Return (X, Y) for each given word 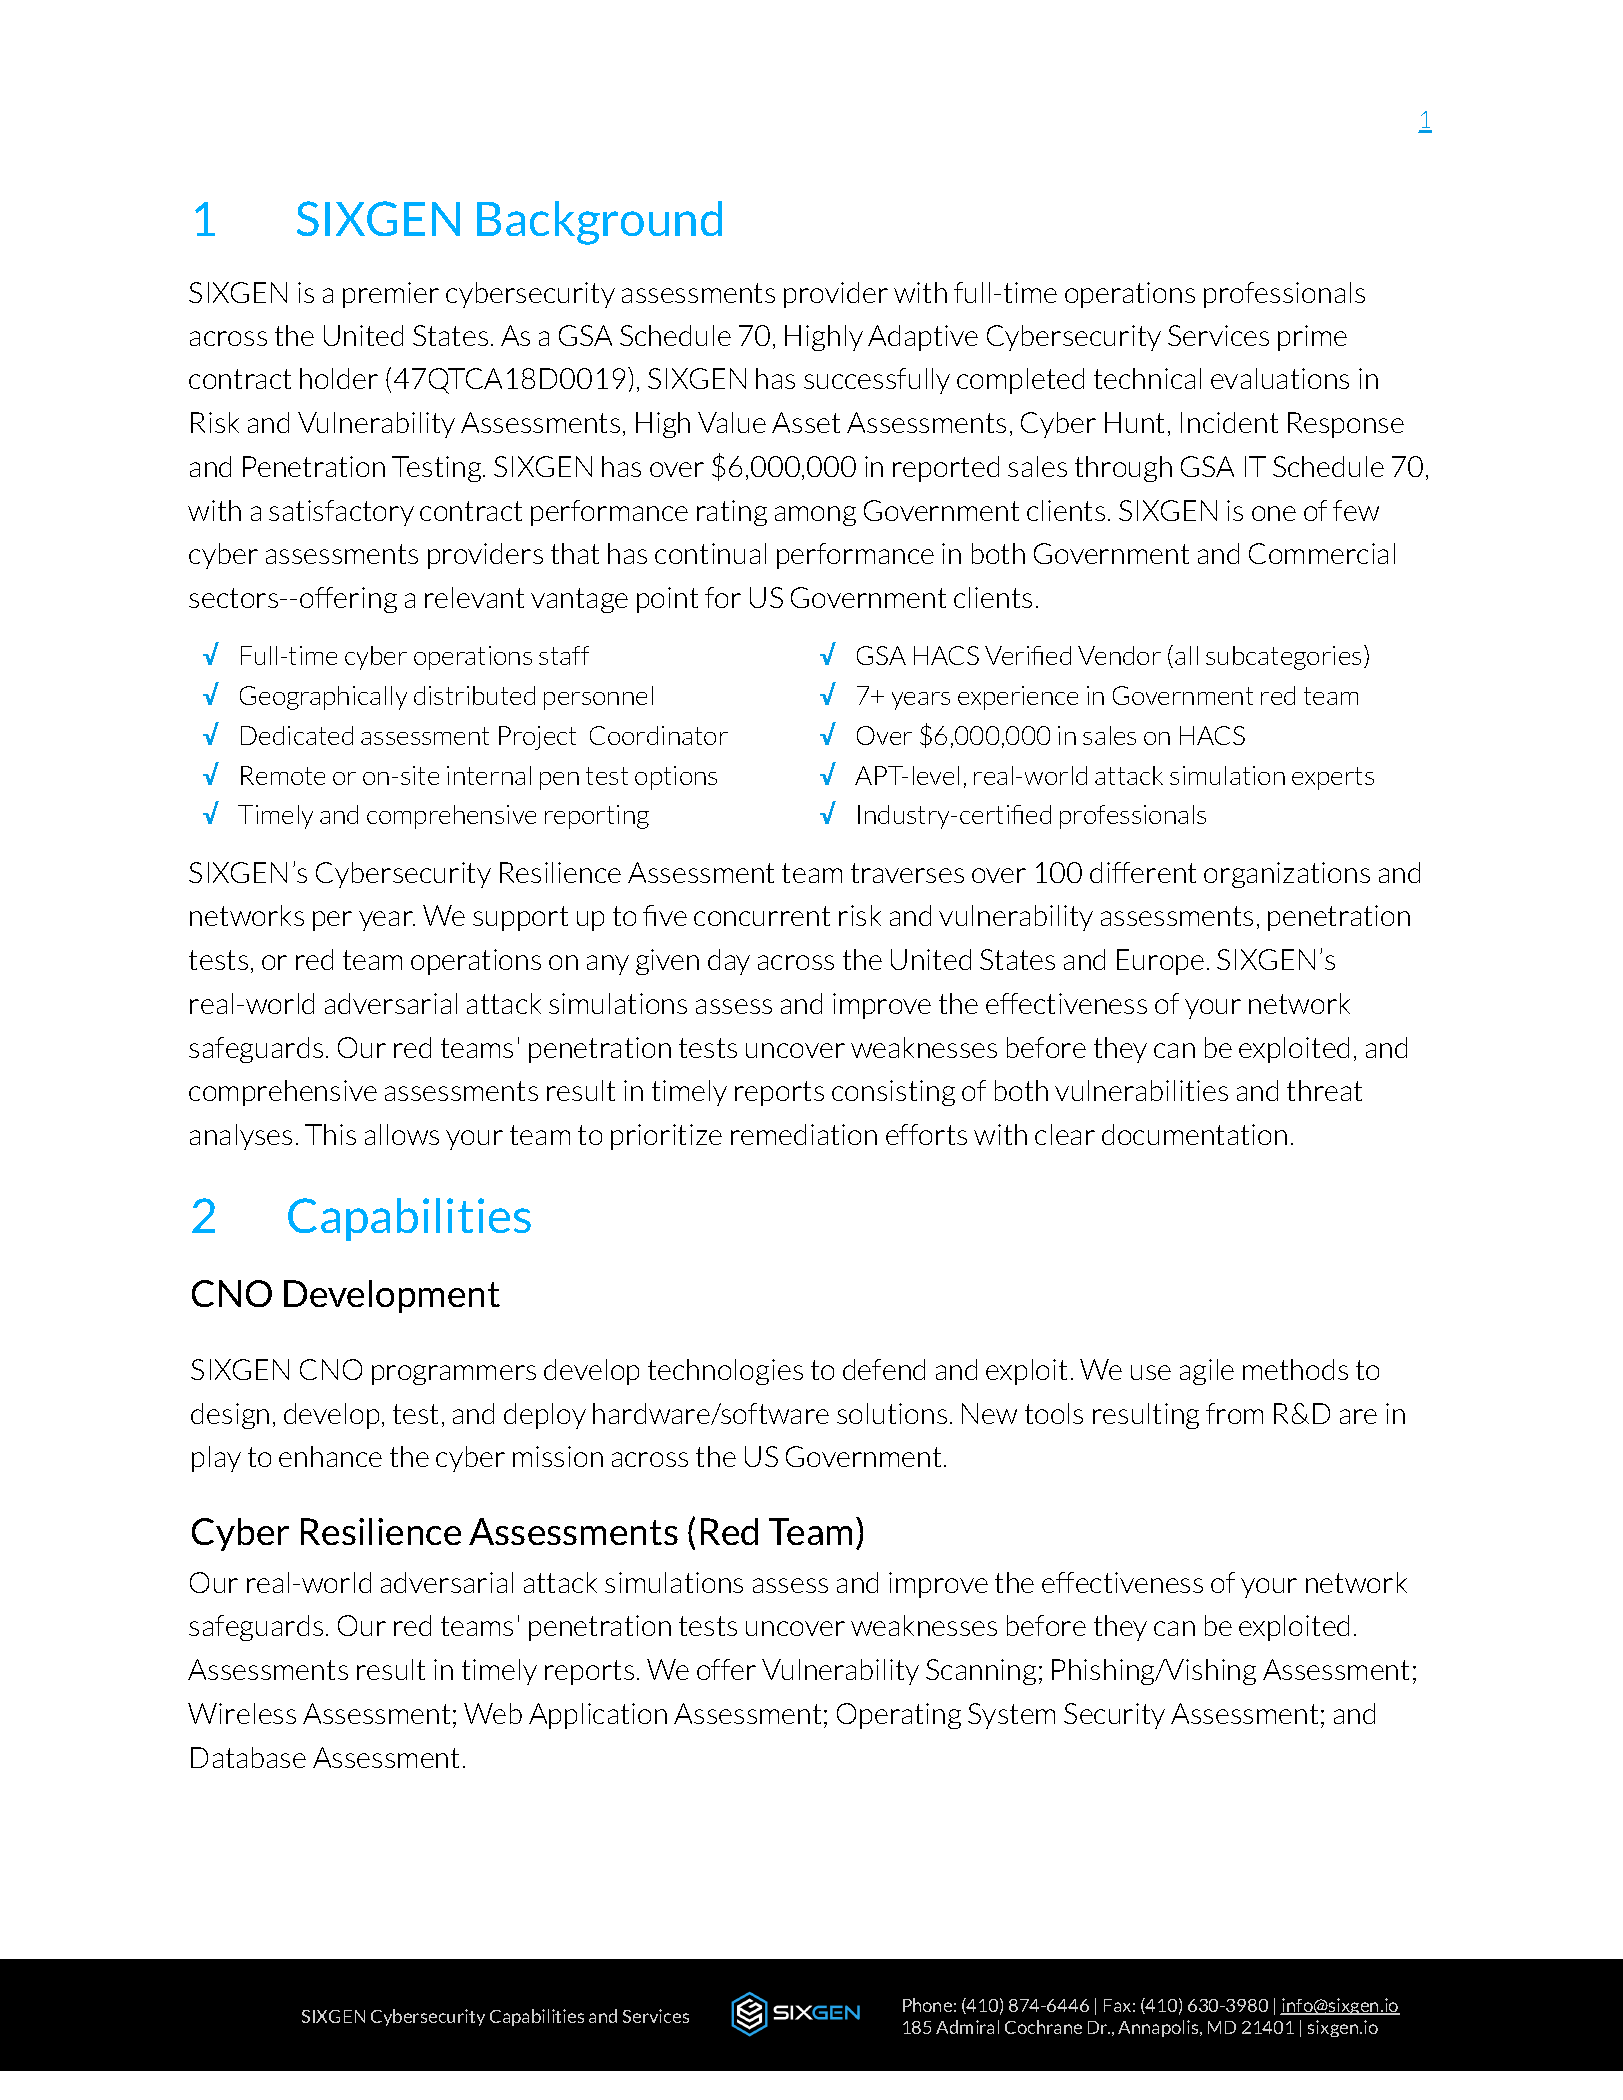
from (1234, 1413)
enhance (330, 1456)
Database (248, 1757)
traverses (907, 873)
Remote (283, 775)
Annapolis (1159, 2028)
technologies (725, 1372)
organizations (1287, 875)
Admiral (967, 2027)
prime (1312, 338)
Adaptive (923, 338)
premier (391, 295)
